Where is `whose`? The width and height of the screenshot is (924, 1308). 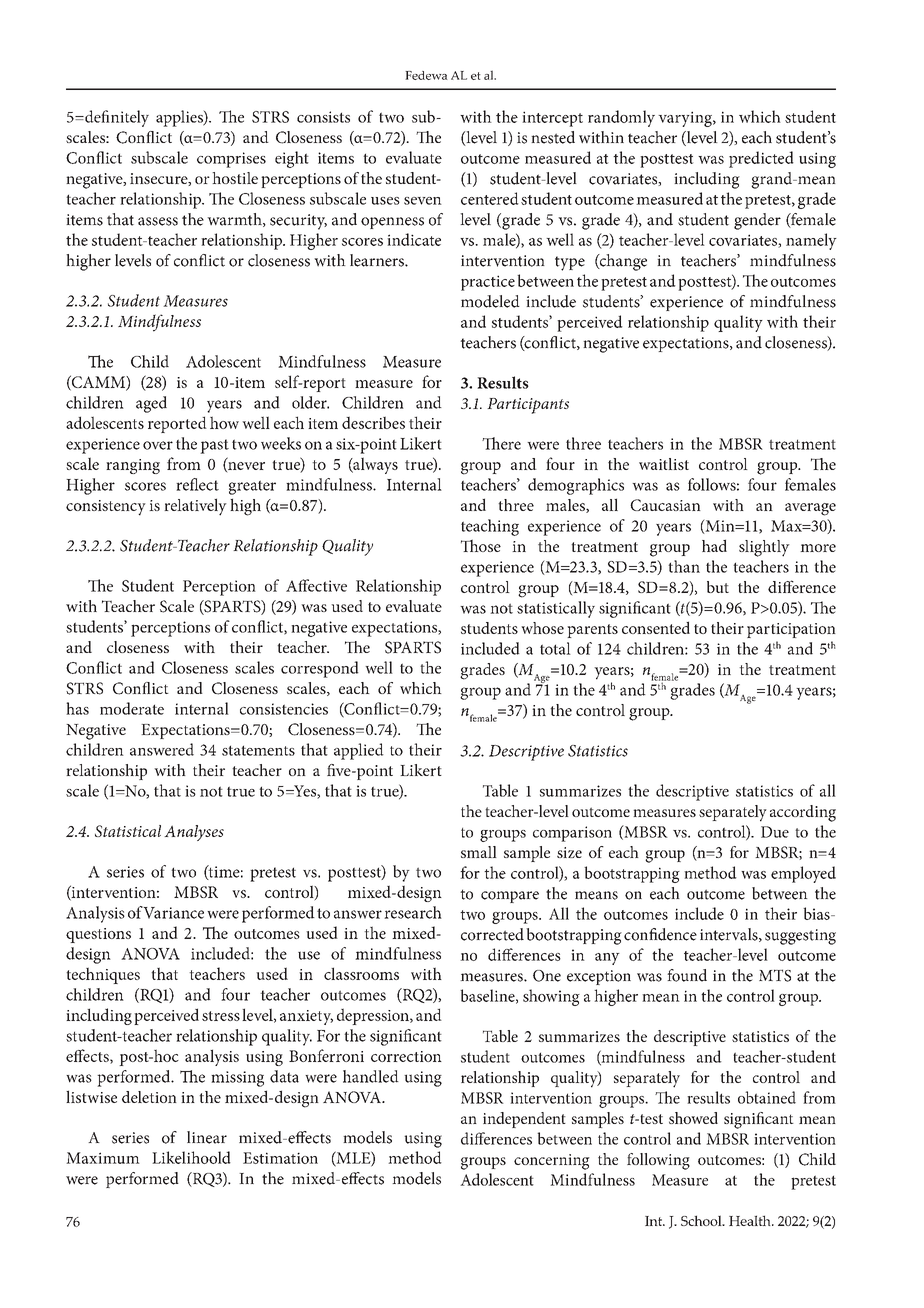 whose is located at coordinates (542, 628).
